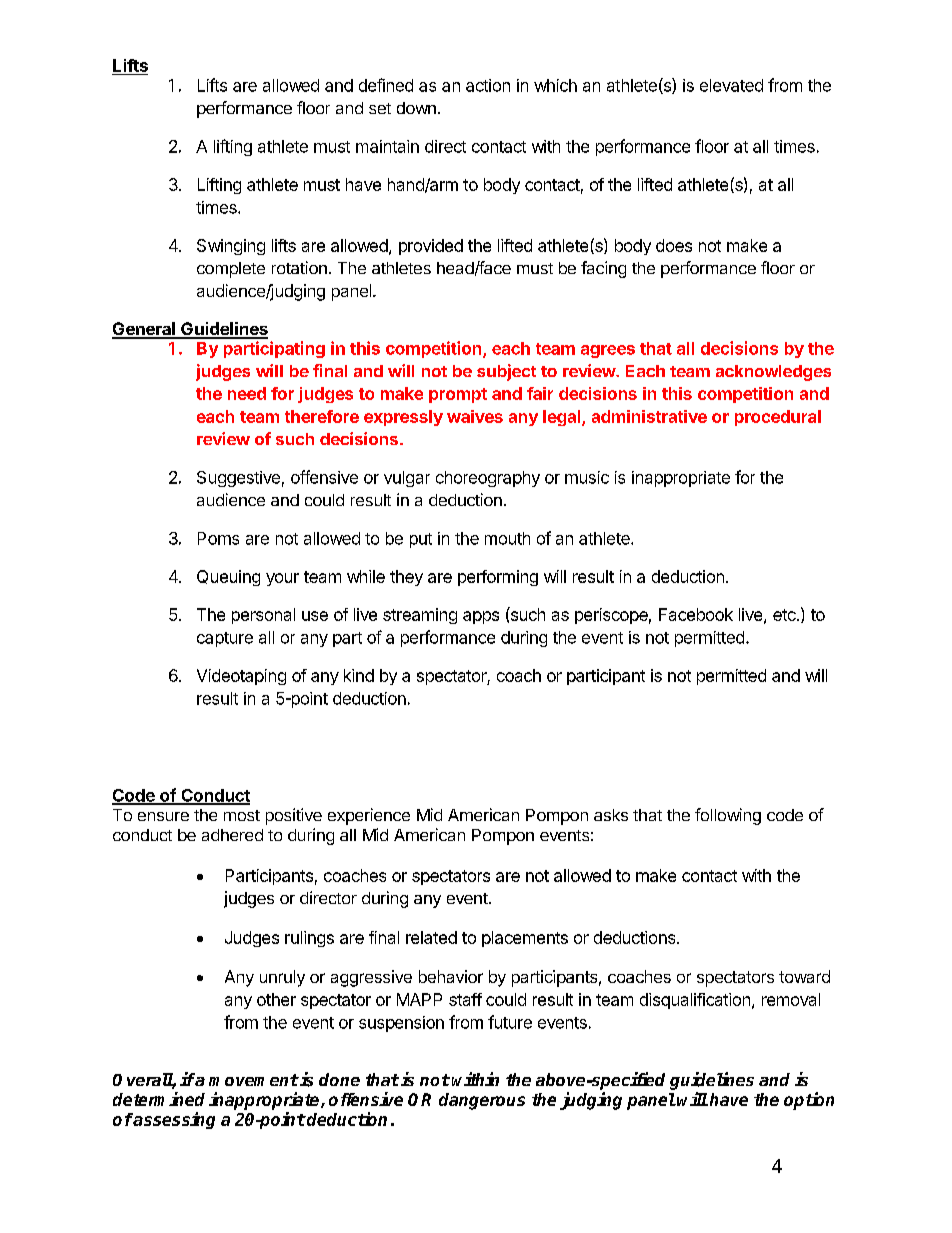 The height and width of the document is (1233, 952). What do you see at coordinates (475, 416) in the document?
I see `waives` at bounding box center [475, 416].
